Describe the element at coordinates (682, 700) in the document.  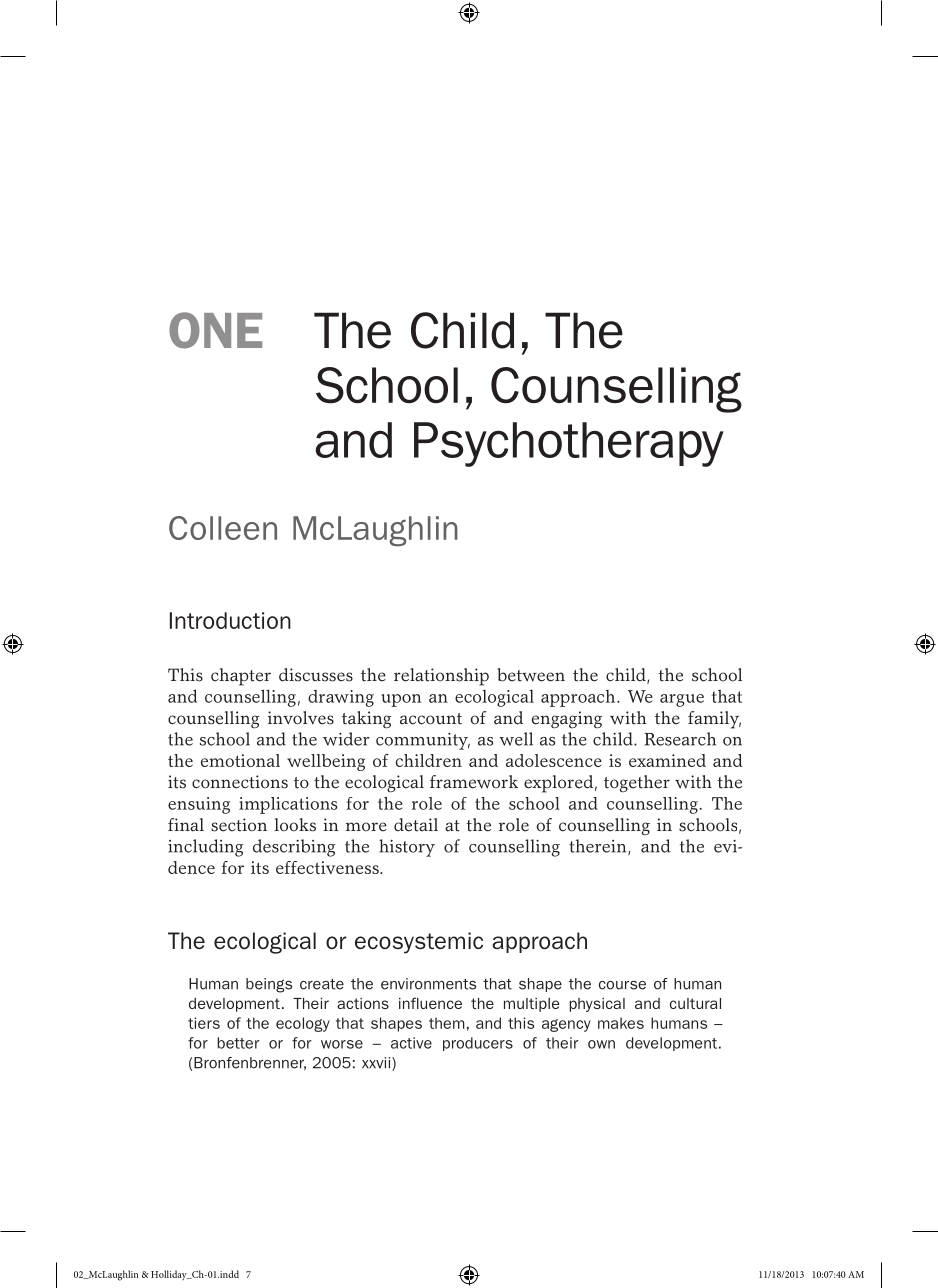
I see `argue` at that location.
